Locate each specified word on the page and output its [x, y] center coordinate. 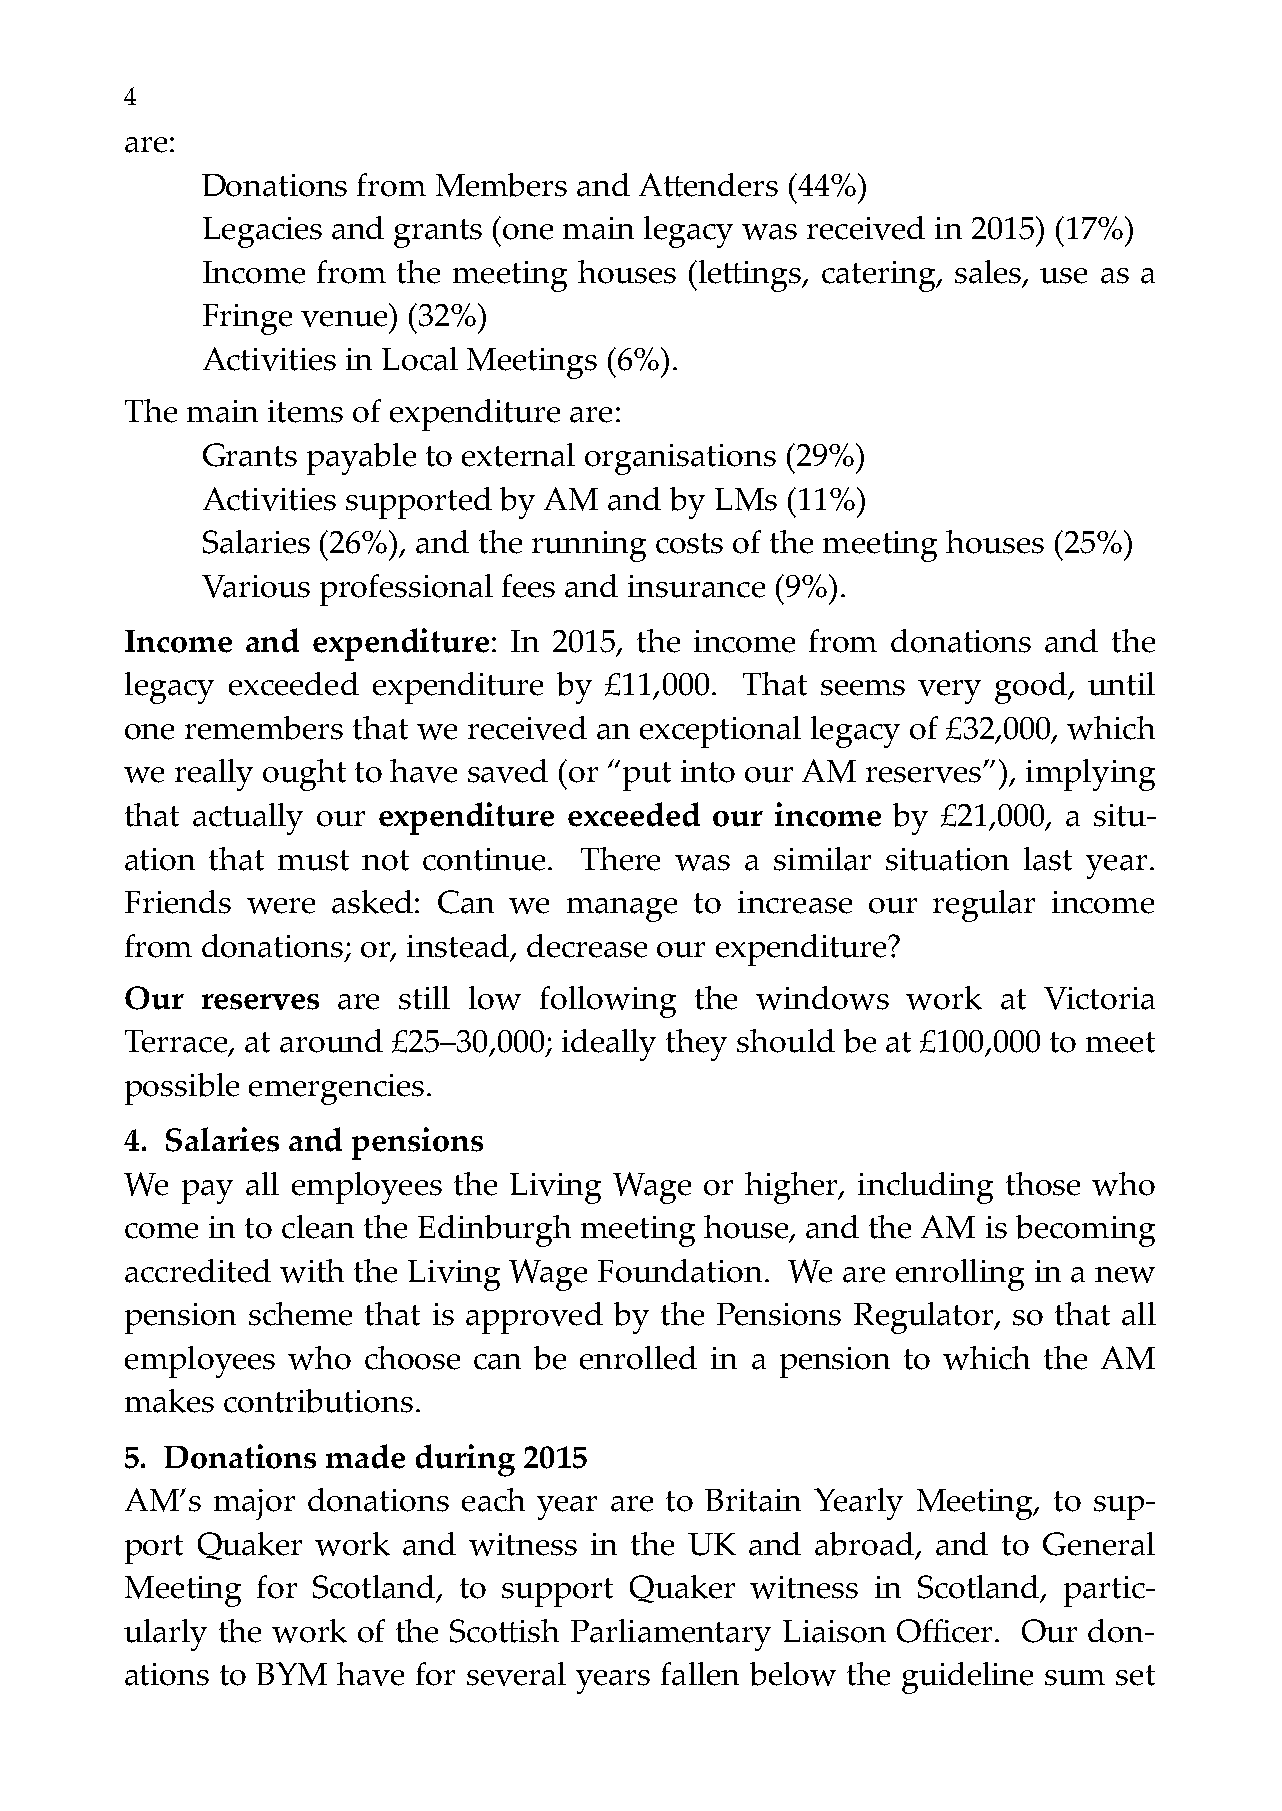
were [281, 906]
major [254, 1504]
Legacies [262, 232]
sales [989, 273]
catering [880, 276]
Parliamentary [671, 1635]
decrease [587, 946]
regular [984, 906]
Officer [946, 1631]
